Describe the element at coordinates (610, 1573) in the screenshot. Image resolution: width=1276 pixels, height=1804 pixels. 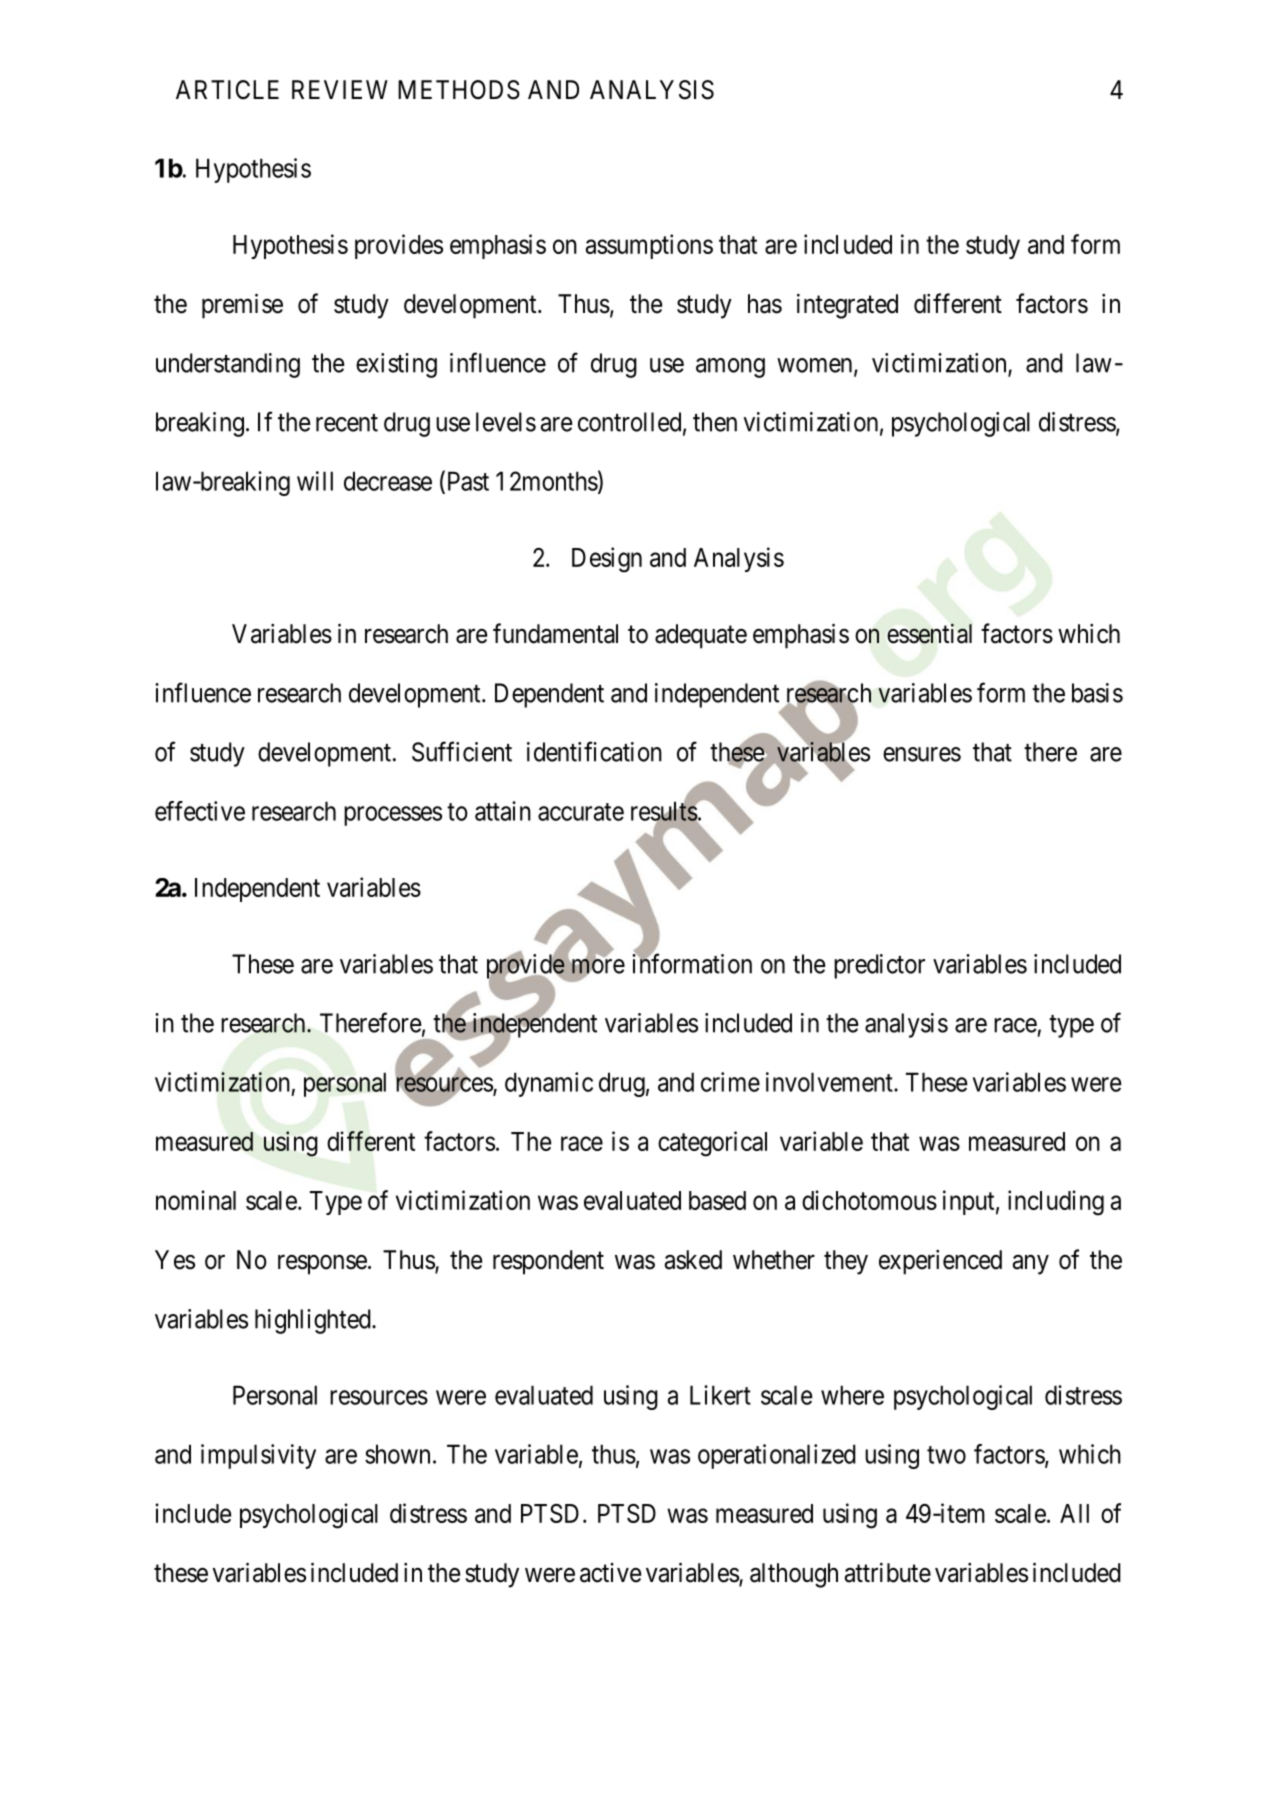
I see `active` at that location.
